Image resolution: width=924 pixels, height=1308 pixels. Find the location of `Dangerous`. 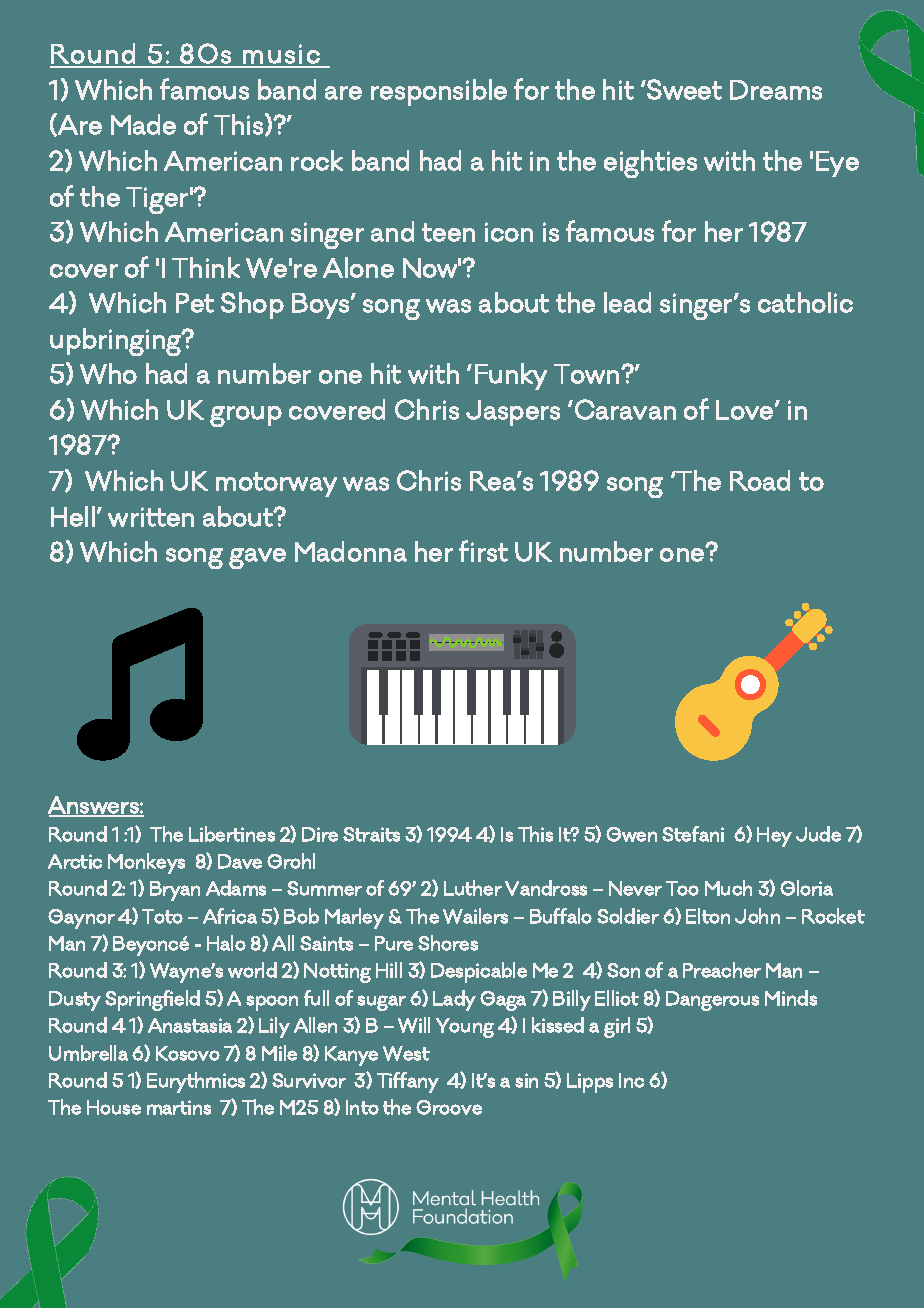

Dangerous is located at coordinates (712, 1001).
